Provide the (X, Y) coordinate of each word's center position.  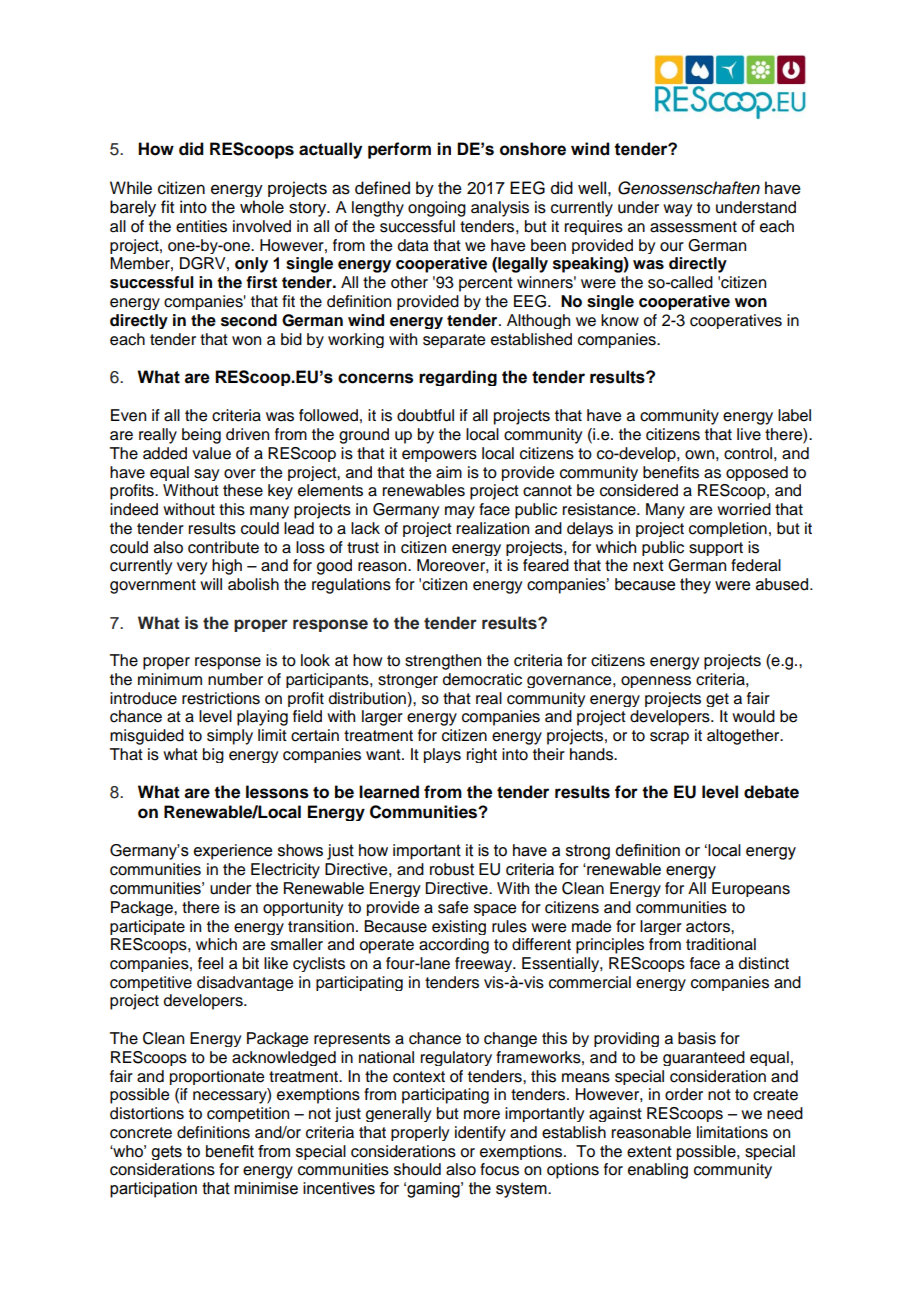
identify (480, 1133)
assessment (693, 227)
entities (201, 226)
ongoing (437, 209)
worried (744, 509)
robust (452, 869)
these (243, 490)
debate (771, 792)
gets (166, 1152)
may (460, 512)
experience (233, 852)
